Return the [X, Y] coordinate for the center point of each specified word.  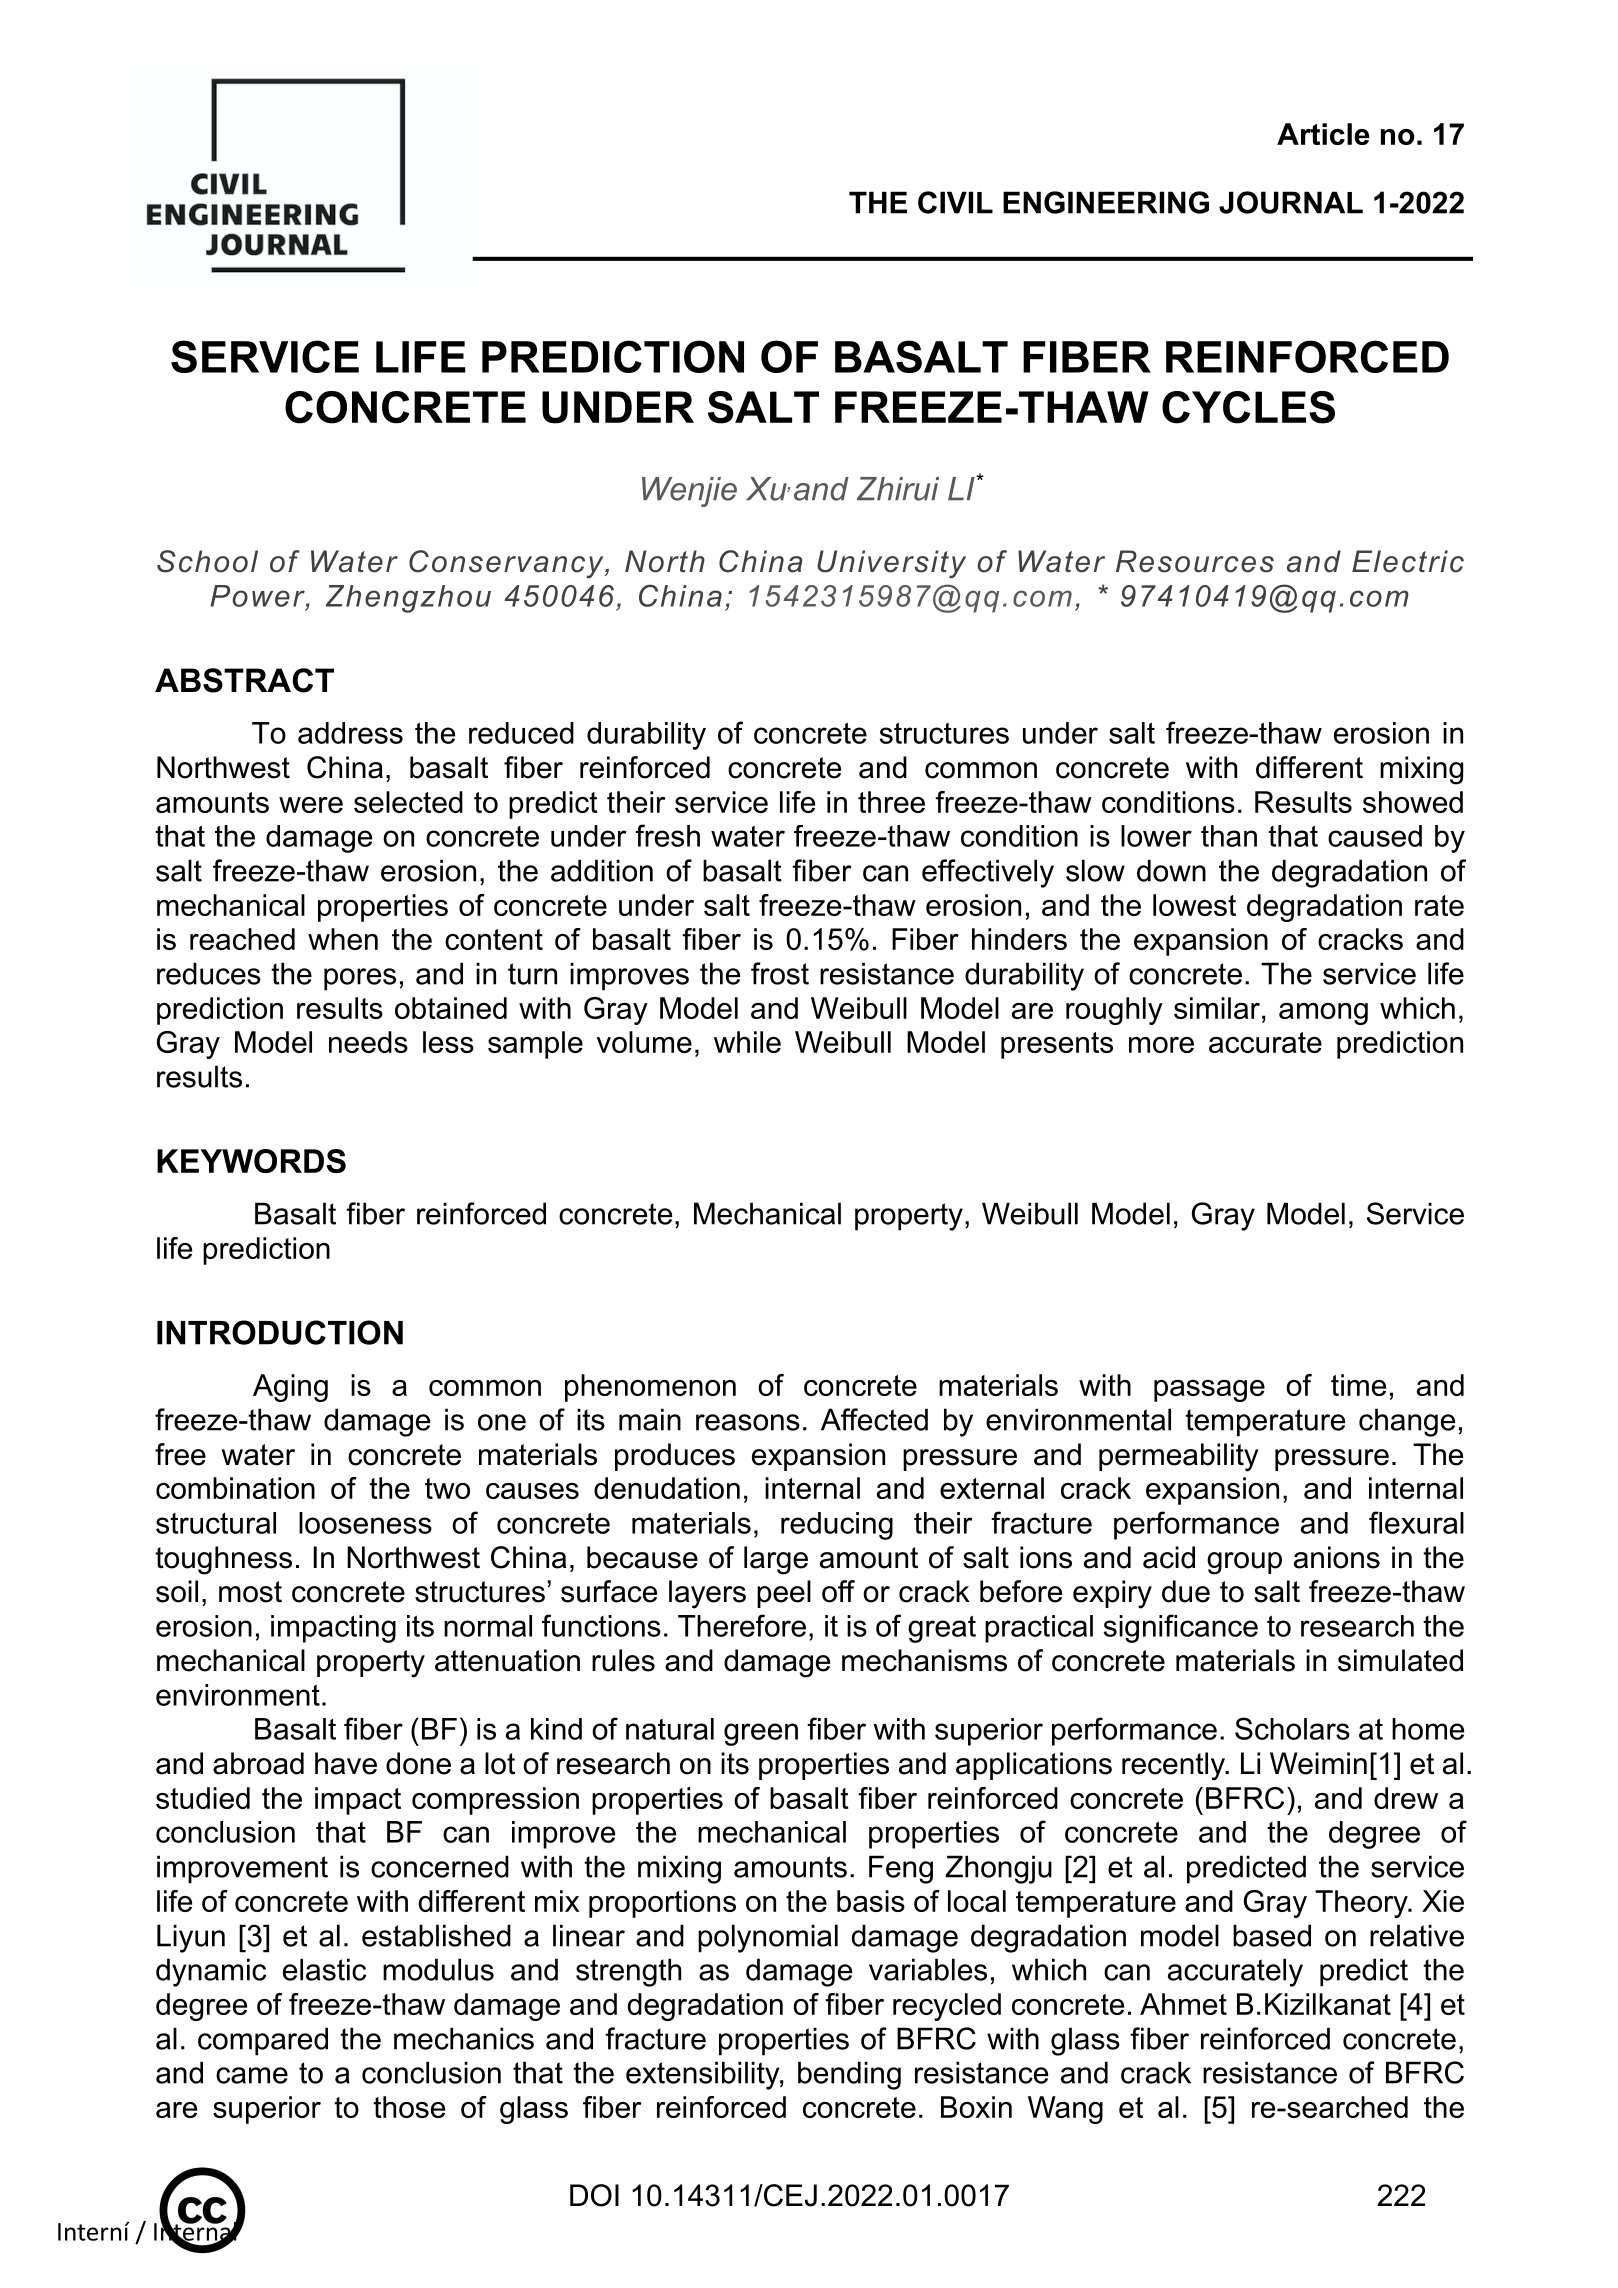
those [409, 2107]
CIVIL [955, 202]
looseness [365, 1523]
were [311, 805]
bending [849, 2075]
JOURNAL [1291, 202]
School [207, 561]
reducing [837, 1526]
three [891, 802]
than [1229, 836]
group [1244, 1563]
